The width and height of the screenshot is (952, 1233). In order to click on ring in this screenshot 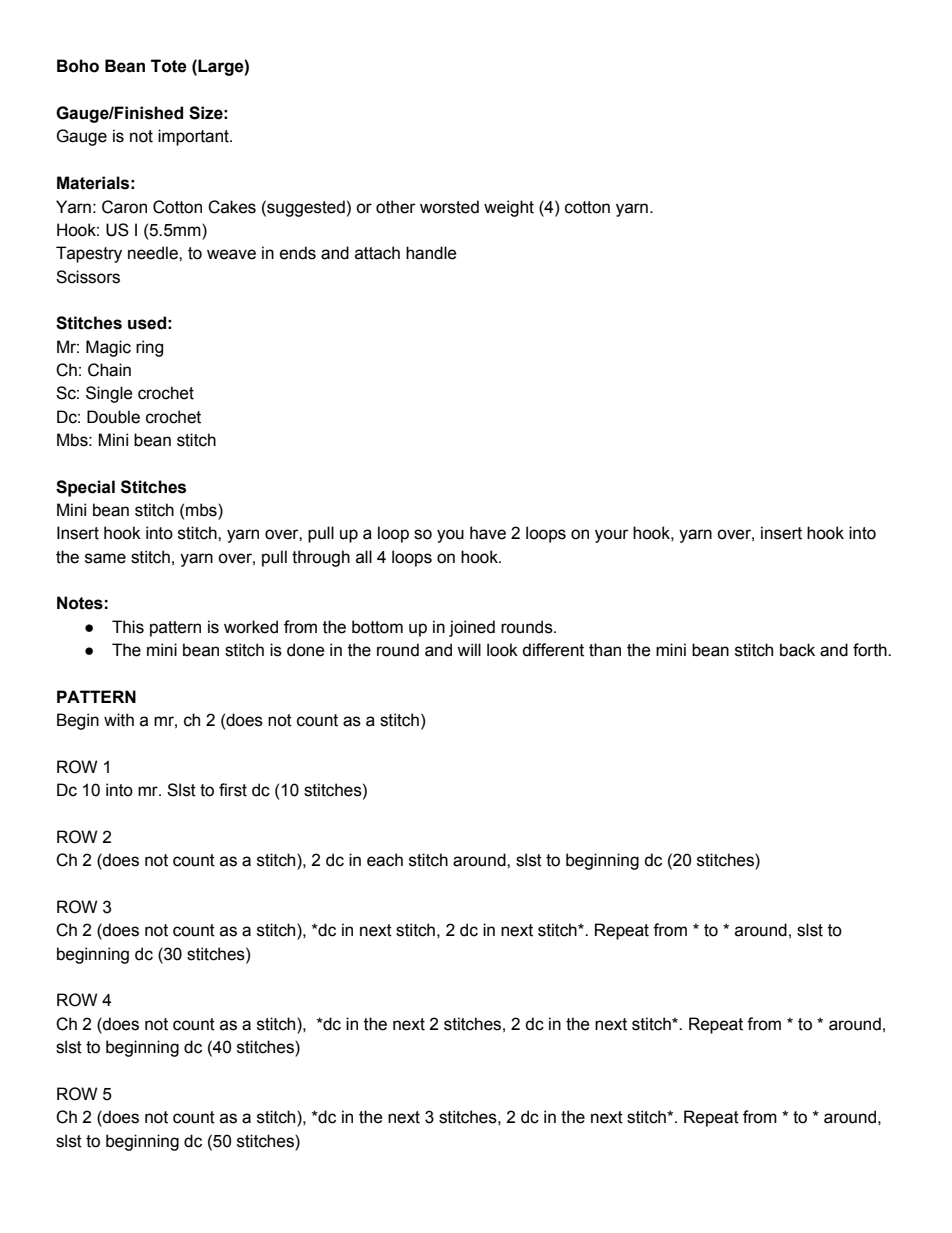, I will do `click(149, 348)`.
